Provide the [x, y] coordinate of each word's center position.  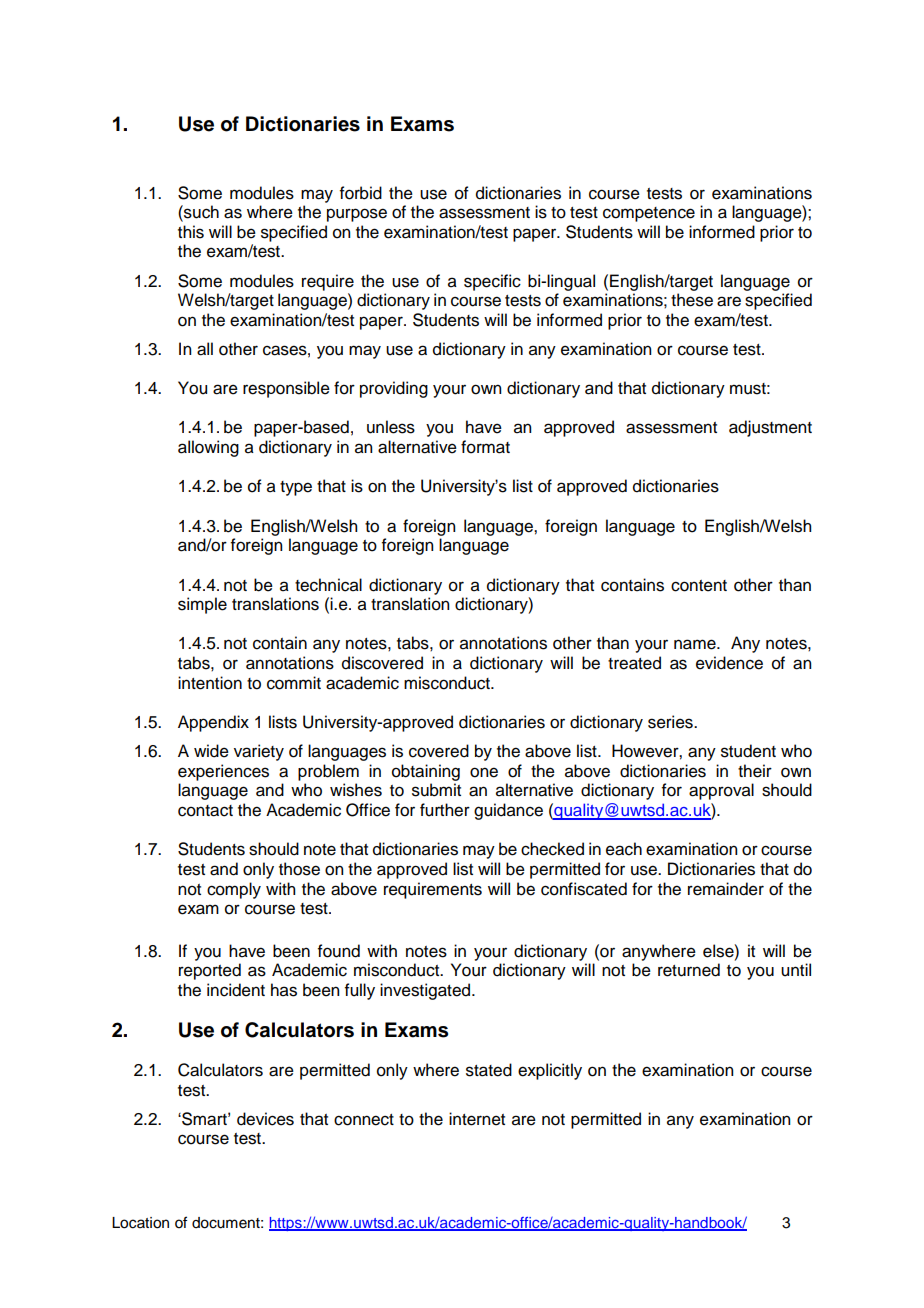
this [191, 232]
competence [649, 214]
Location [140, 1223]
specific [492, 282]
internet [477, 1119]
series [671, 722]
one [484, 772]
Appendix [213, 723]
